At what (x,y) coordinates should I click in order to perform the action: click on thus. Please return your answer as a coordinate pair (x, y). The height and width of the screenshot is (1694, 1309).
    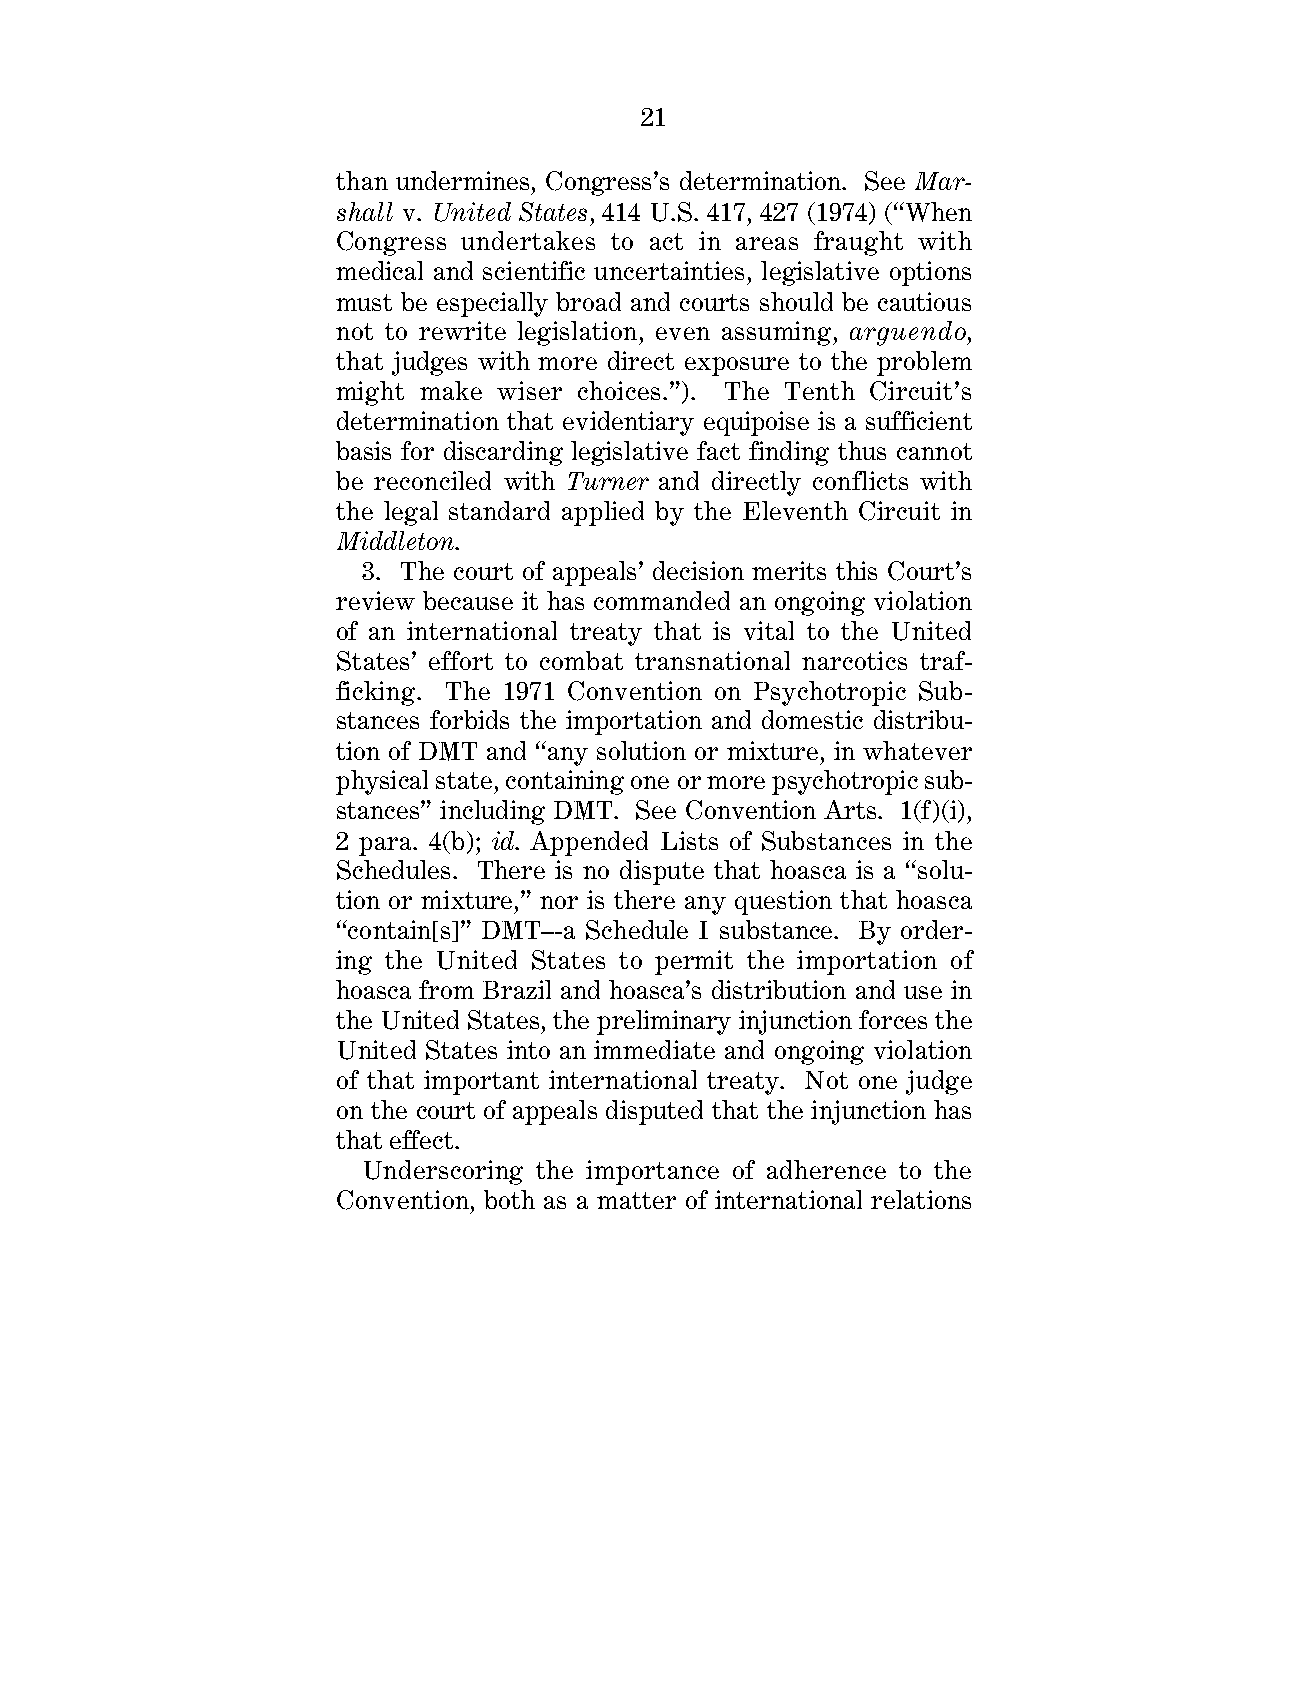
    Looking at the image, I should click on (862, 450).
